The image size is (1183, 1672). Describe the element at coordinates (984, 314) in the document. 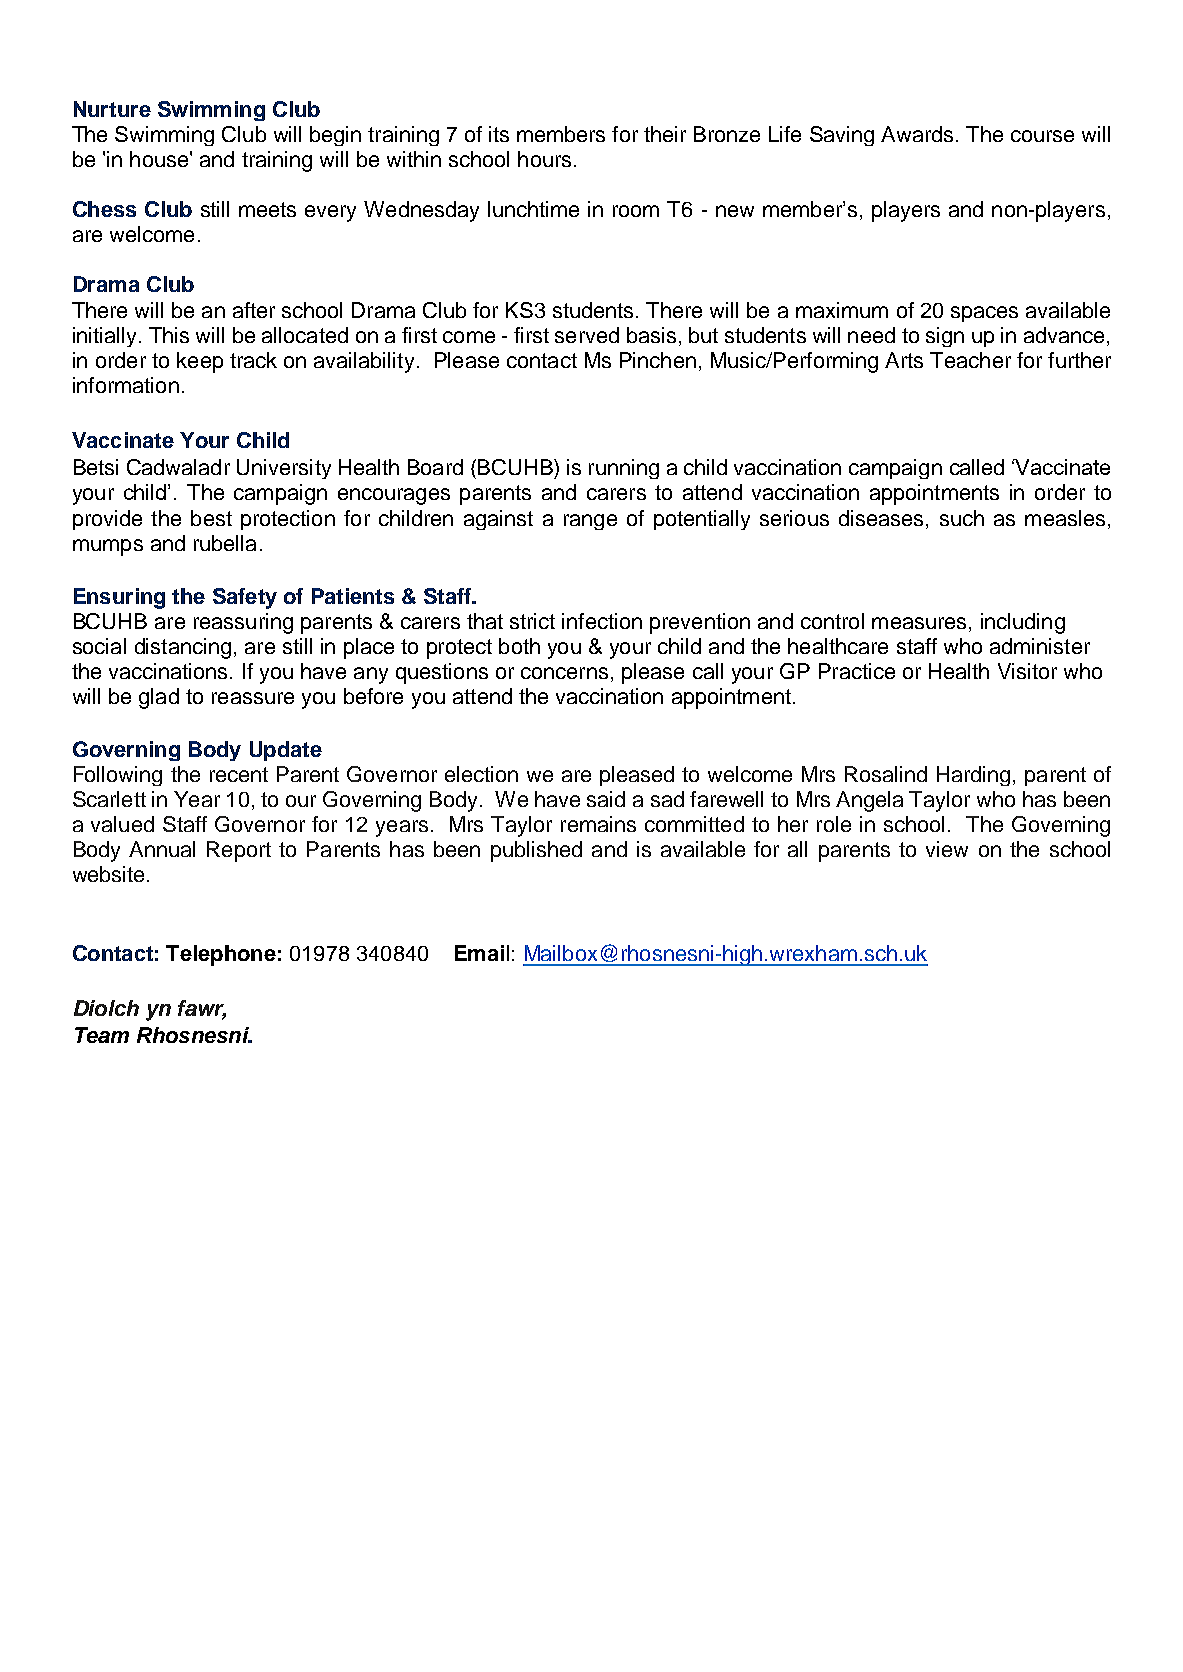

I see `spaces` at that location.
